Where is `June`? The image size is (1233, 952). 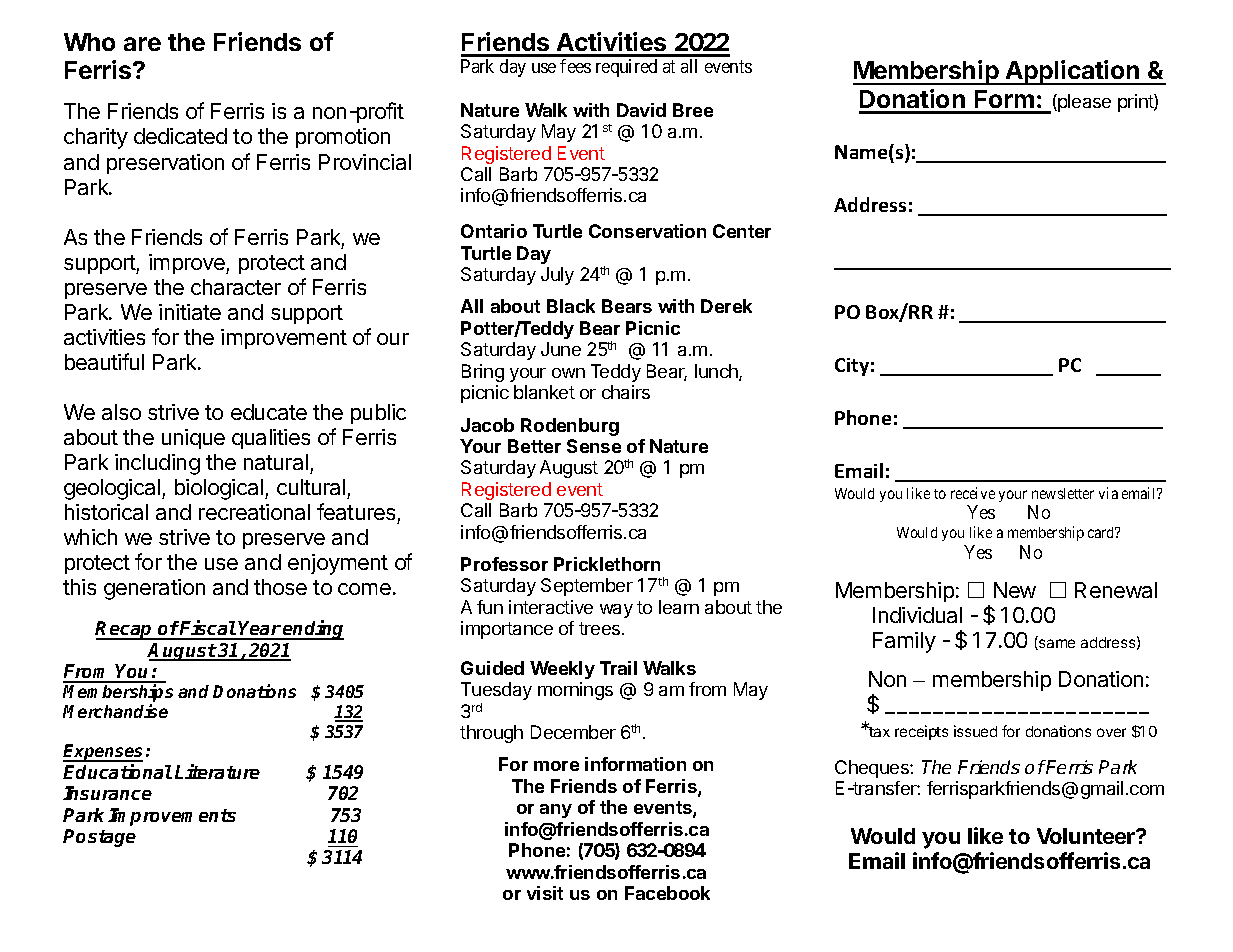 June is located at coordinates (561, 349).
